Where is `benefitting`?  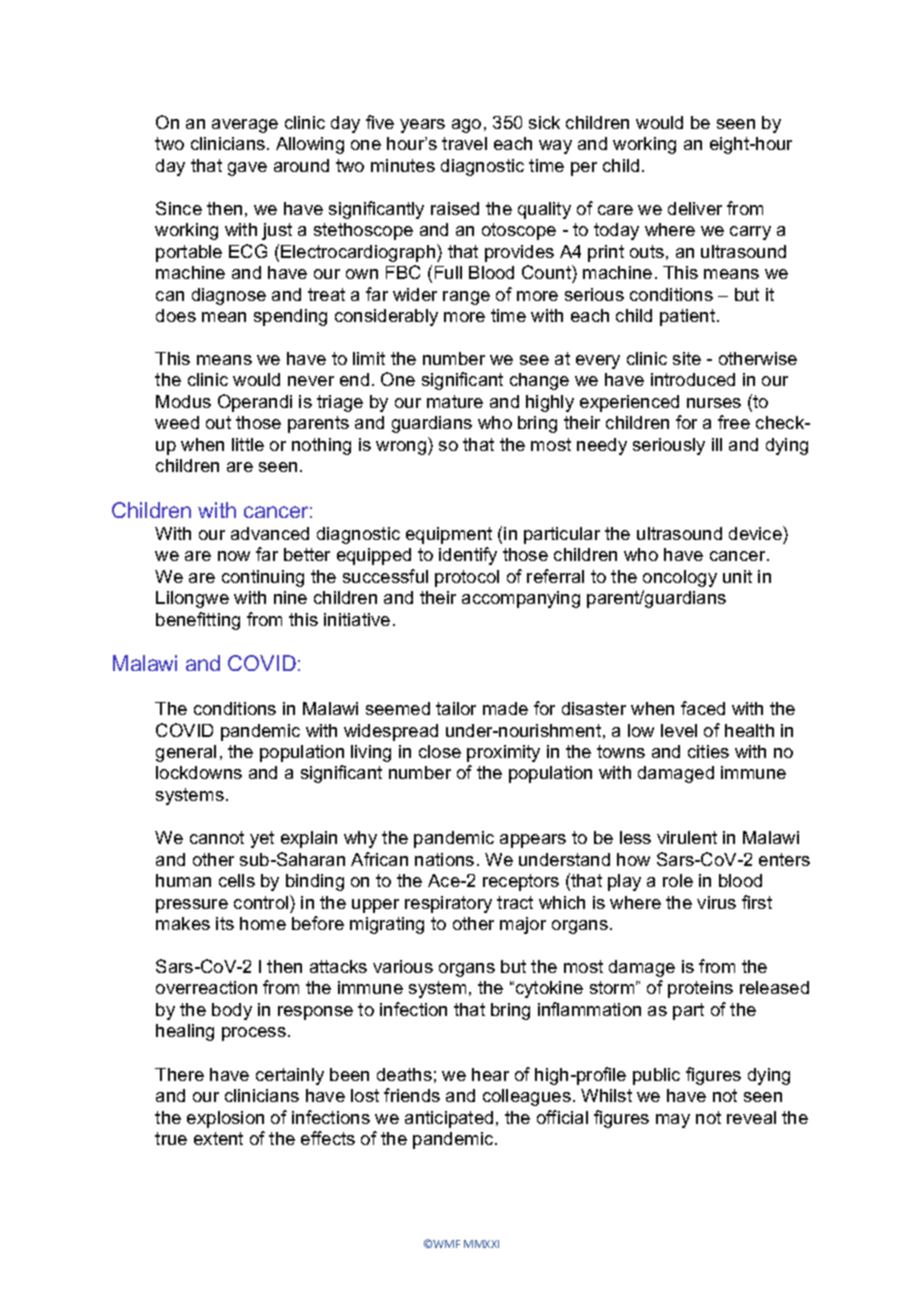 benefitting is located at coordinates (198, 621).
